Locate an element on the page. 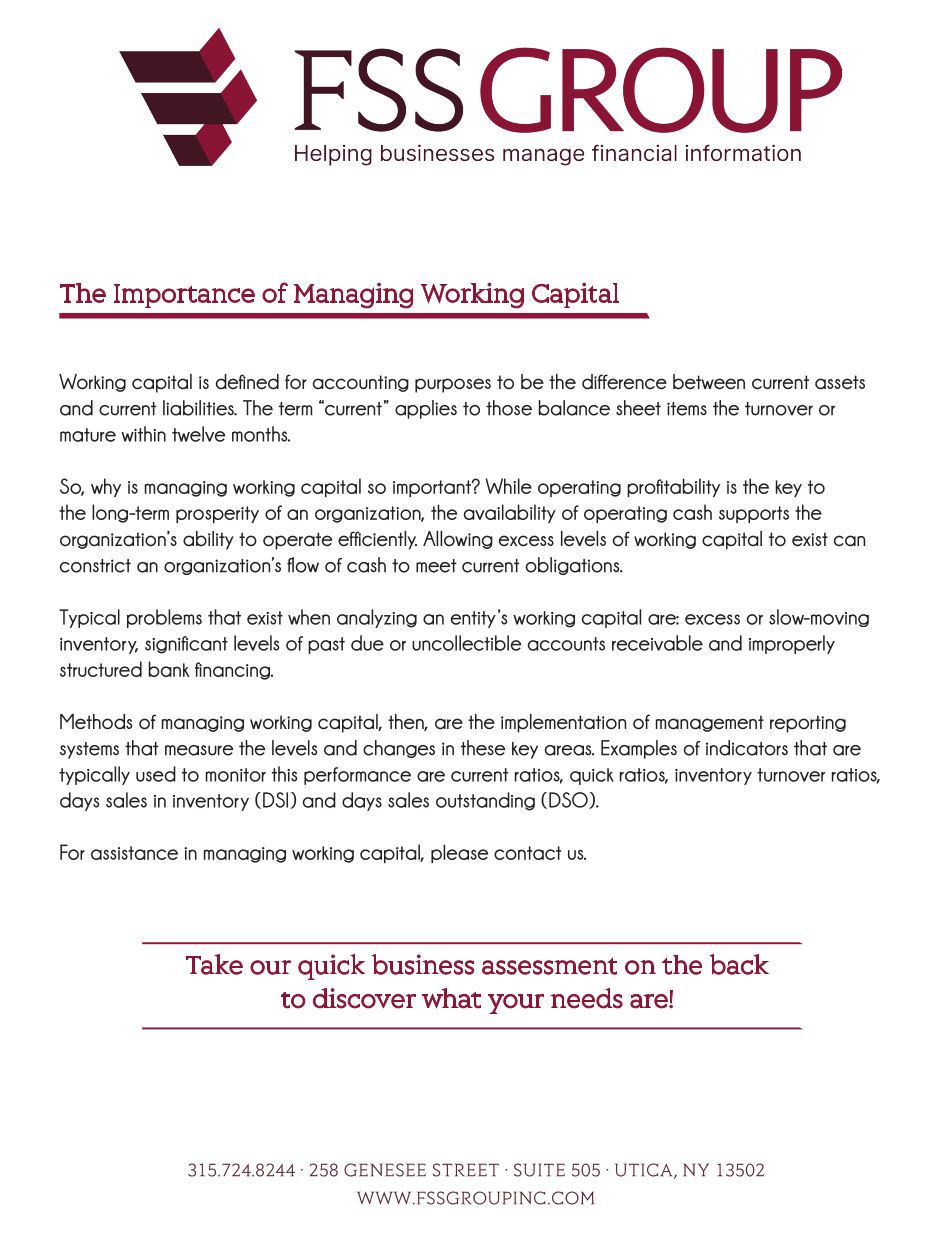  Importance is located at coordinates (184, 296).
